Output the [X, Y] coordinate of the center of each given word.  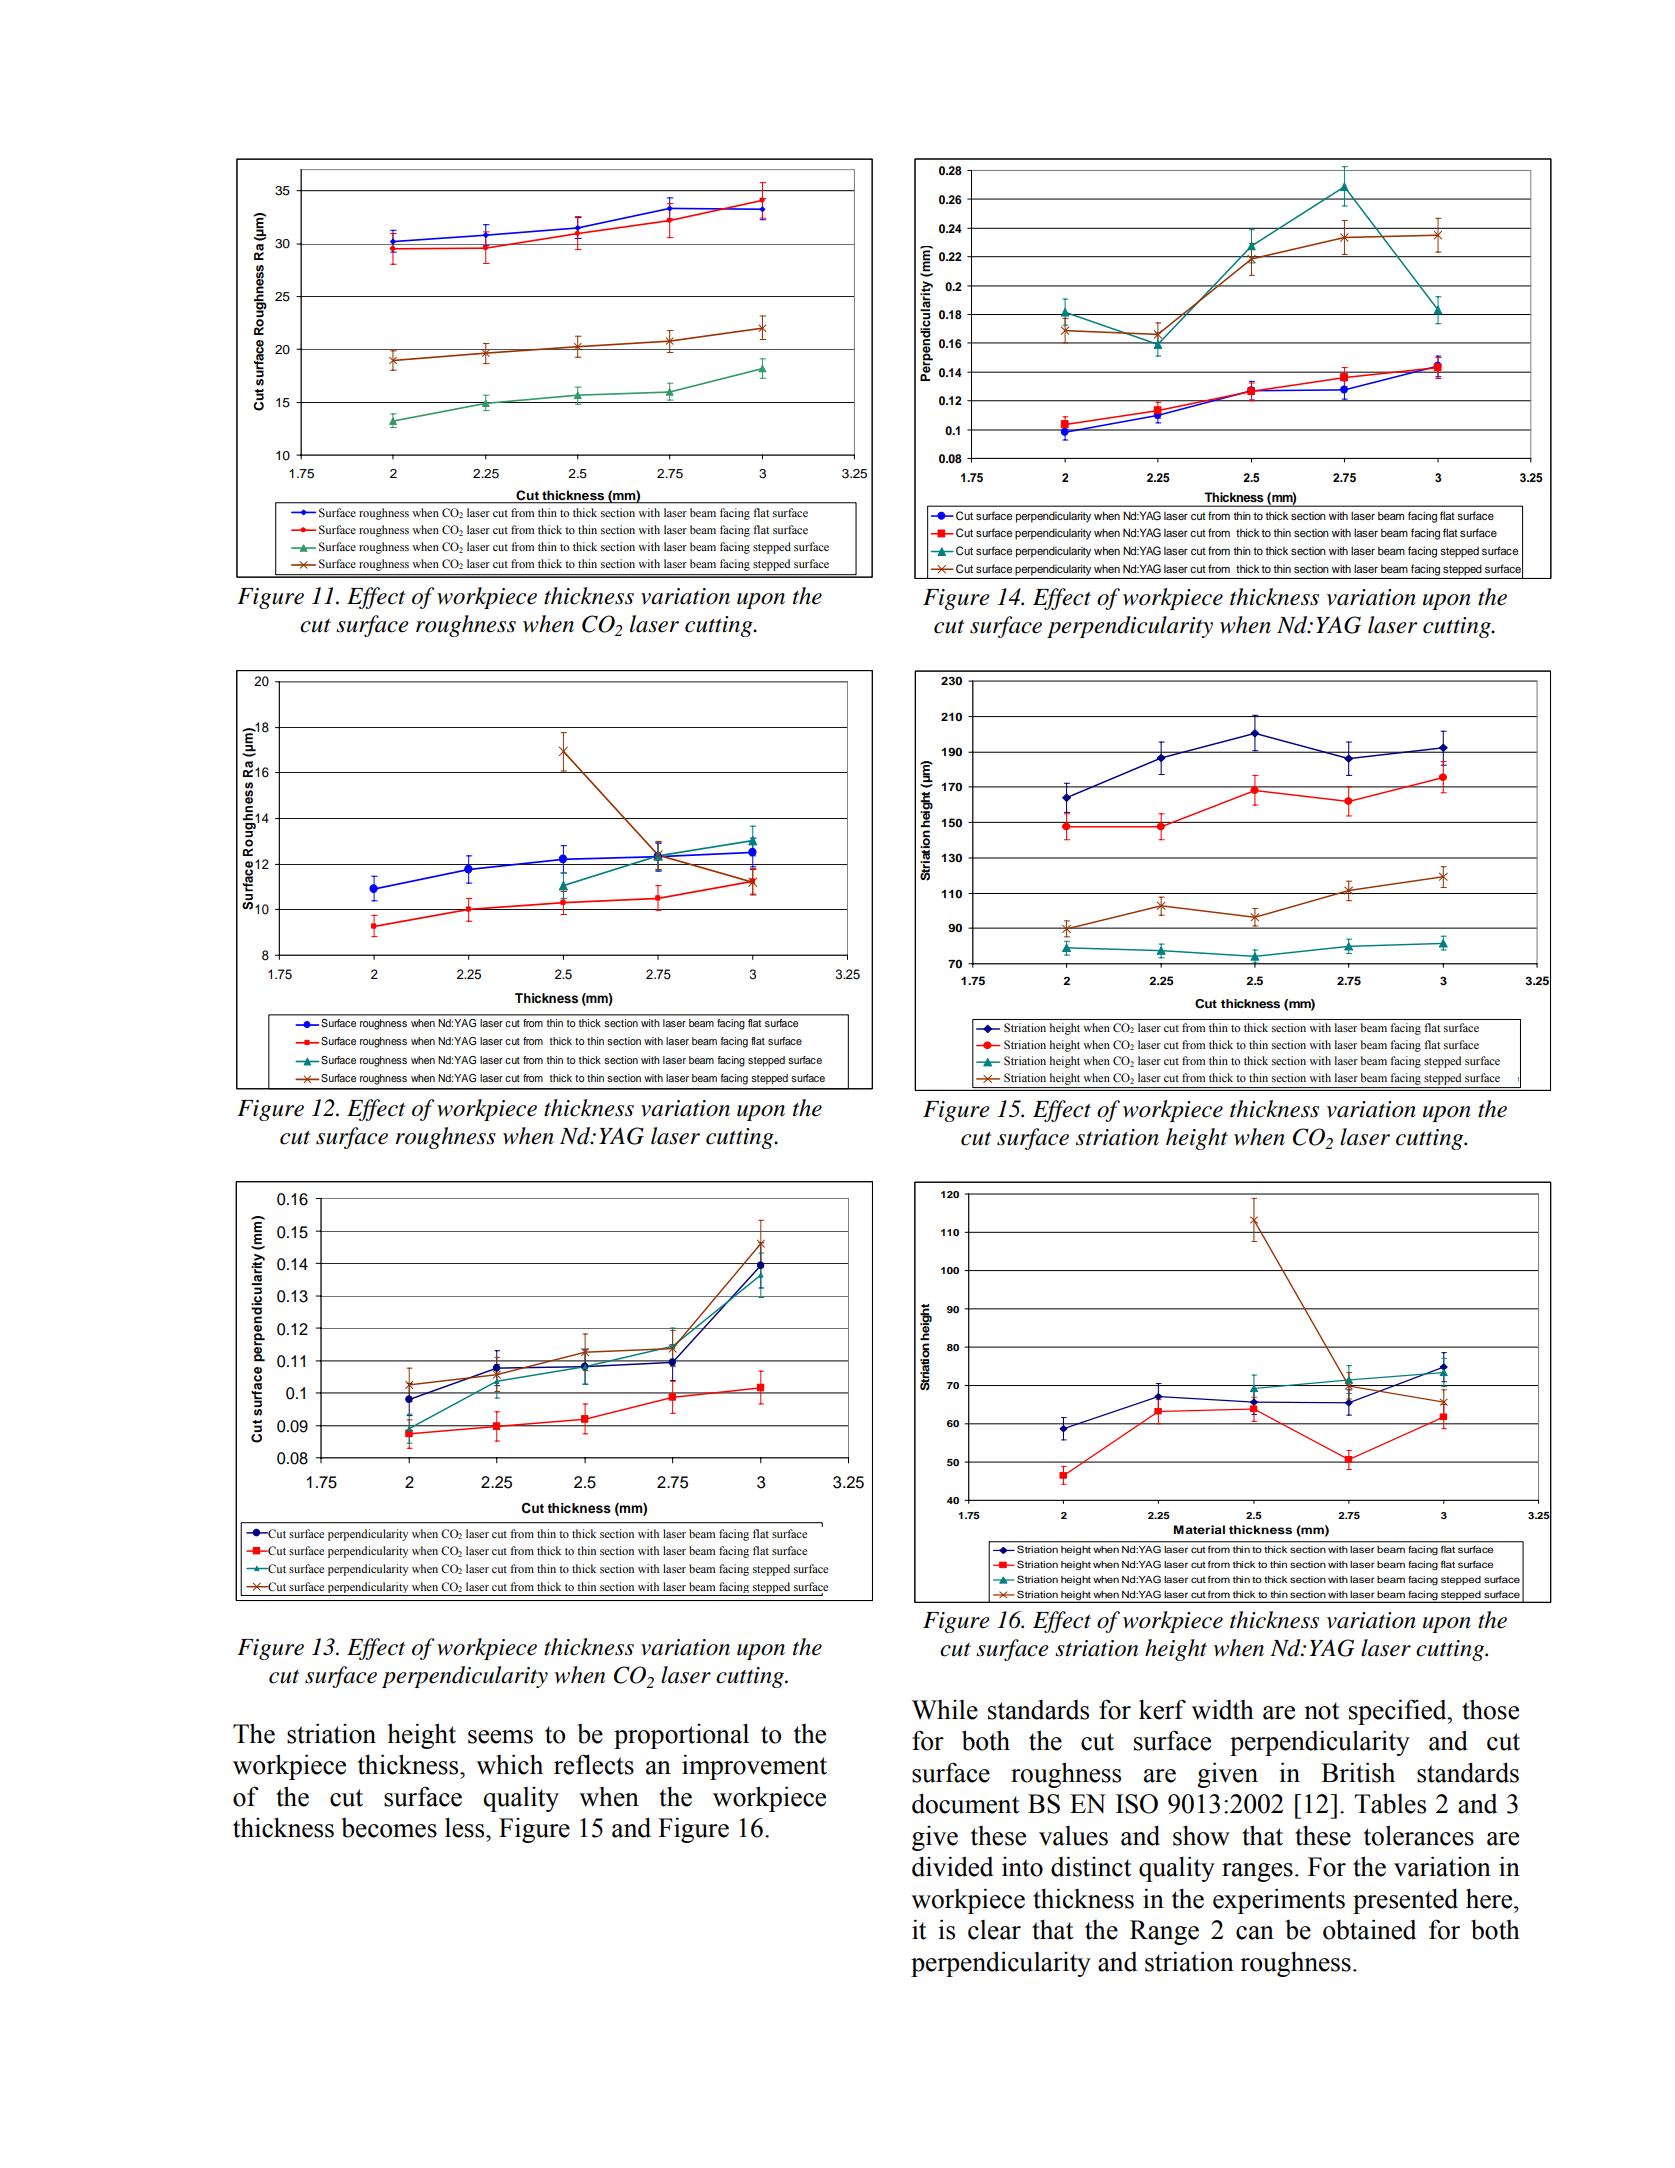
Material [1199, 1529]
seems [500, 1737]
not [1321, 1711]
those [1490, 1709]
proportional [681, 1736]
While [945, 1710]
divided [952, 1866]
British [1358, 1772]
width [1222, 1709]
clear [994, 1930]
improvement [754, 1767]
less [466, 1827]
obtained [1369, 1929]
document [965, 1803]
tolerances [1418, 1835]
